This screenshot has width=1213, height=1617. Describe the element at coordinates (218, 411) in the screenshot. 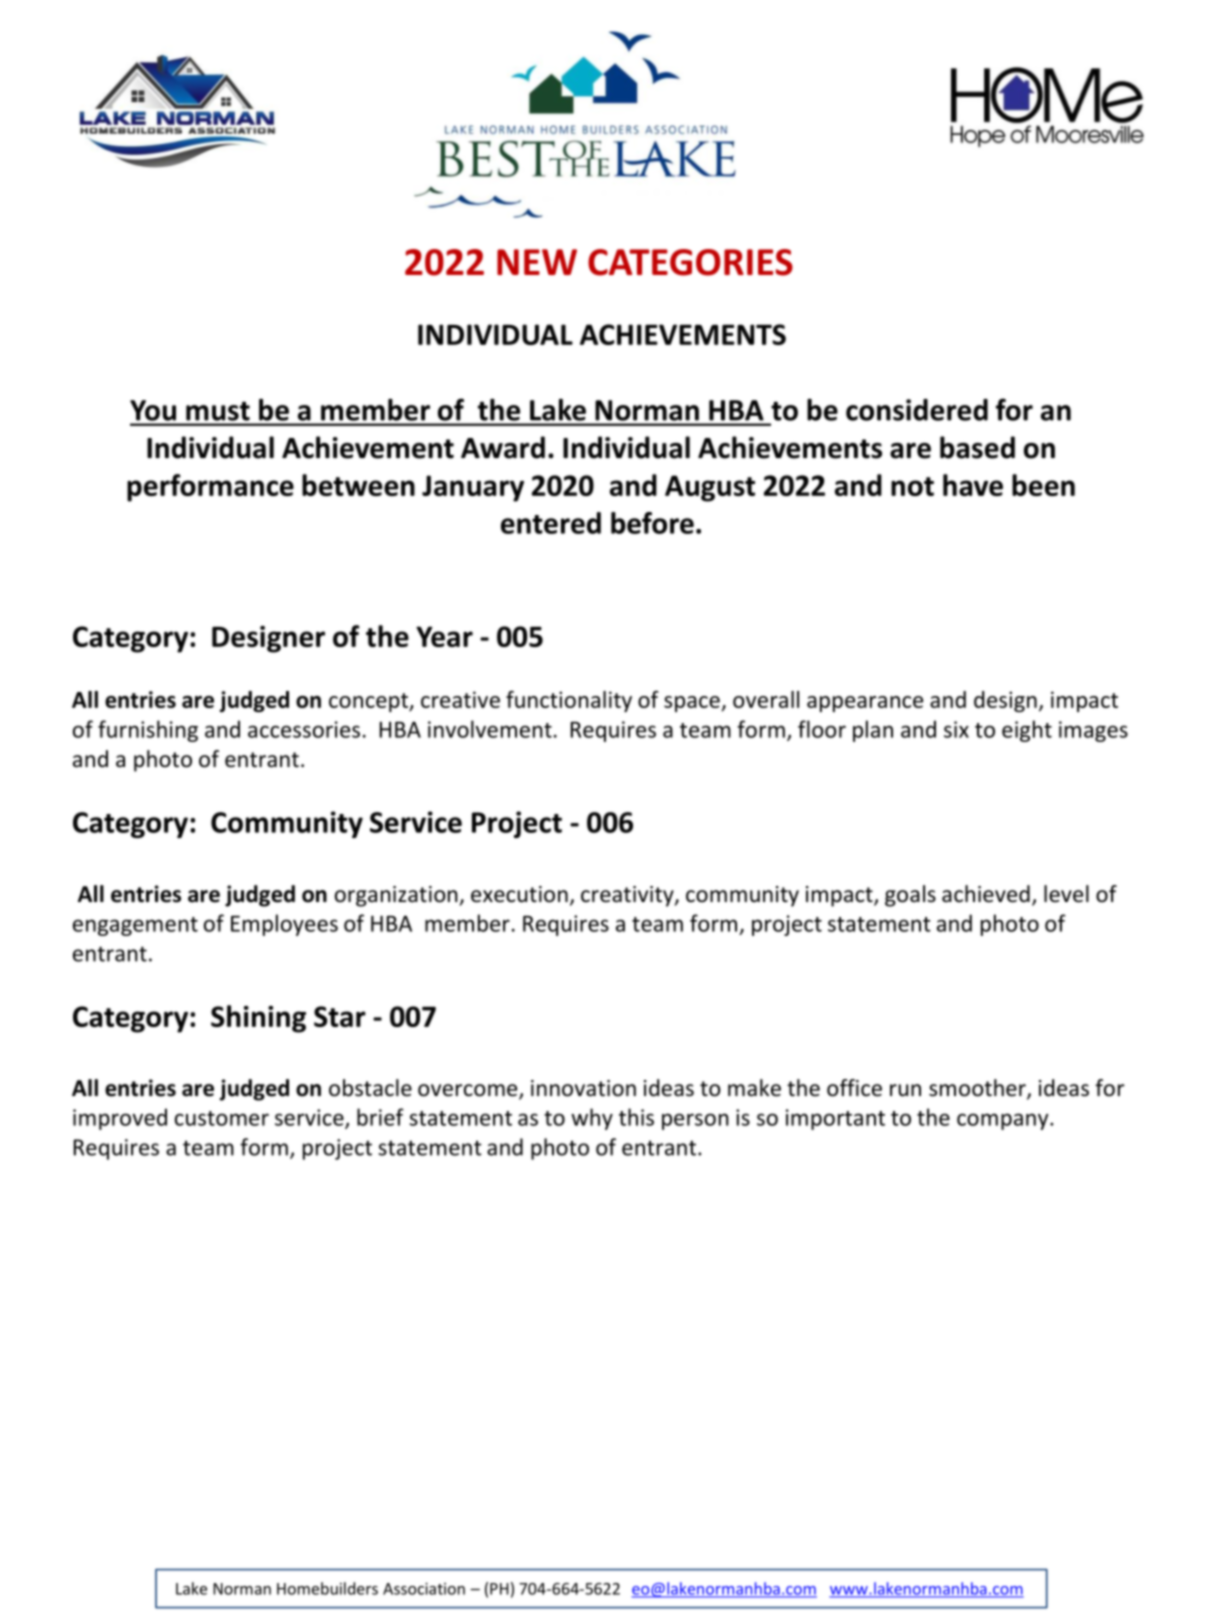

I see `must` at that location.
